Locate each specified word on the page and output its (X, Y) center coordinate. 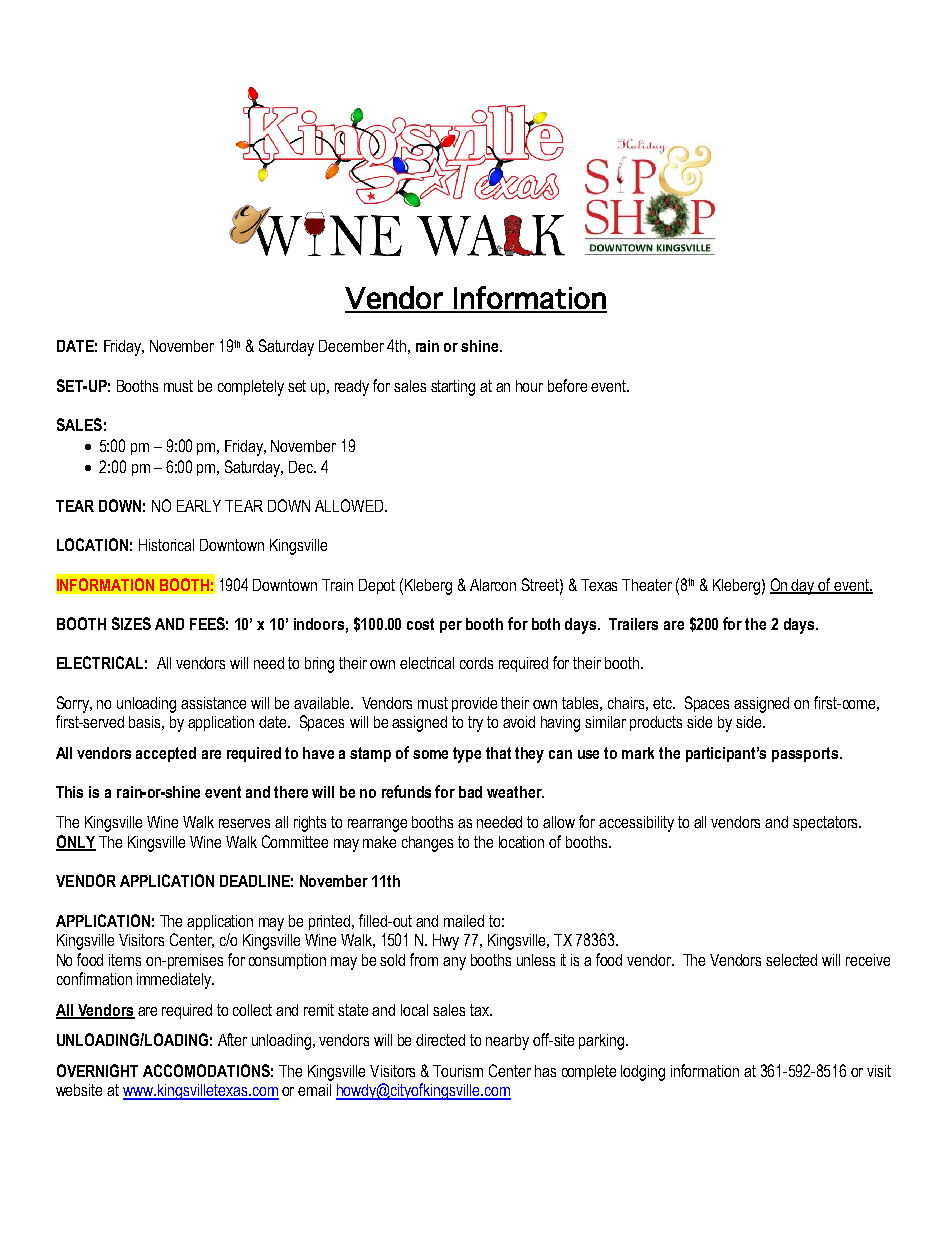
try (475, 724)
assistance (213, 703)
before (567, 385)
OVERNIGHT (97, 1070)
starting (453, 388)
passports (806, 754)
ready (352, 388)
